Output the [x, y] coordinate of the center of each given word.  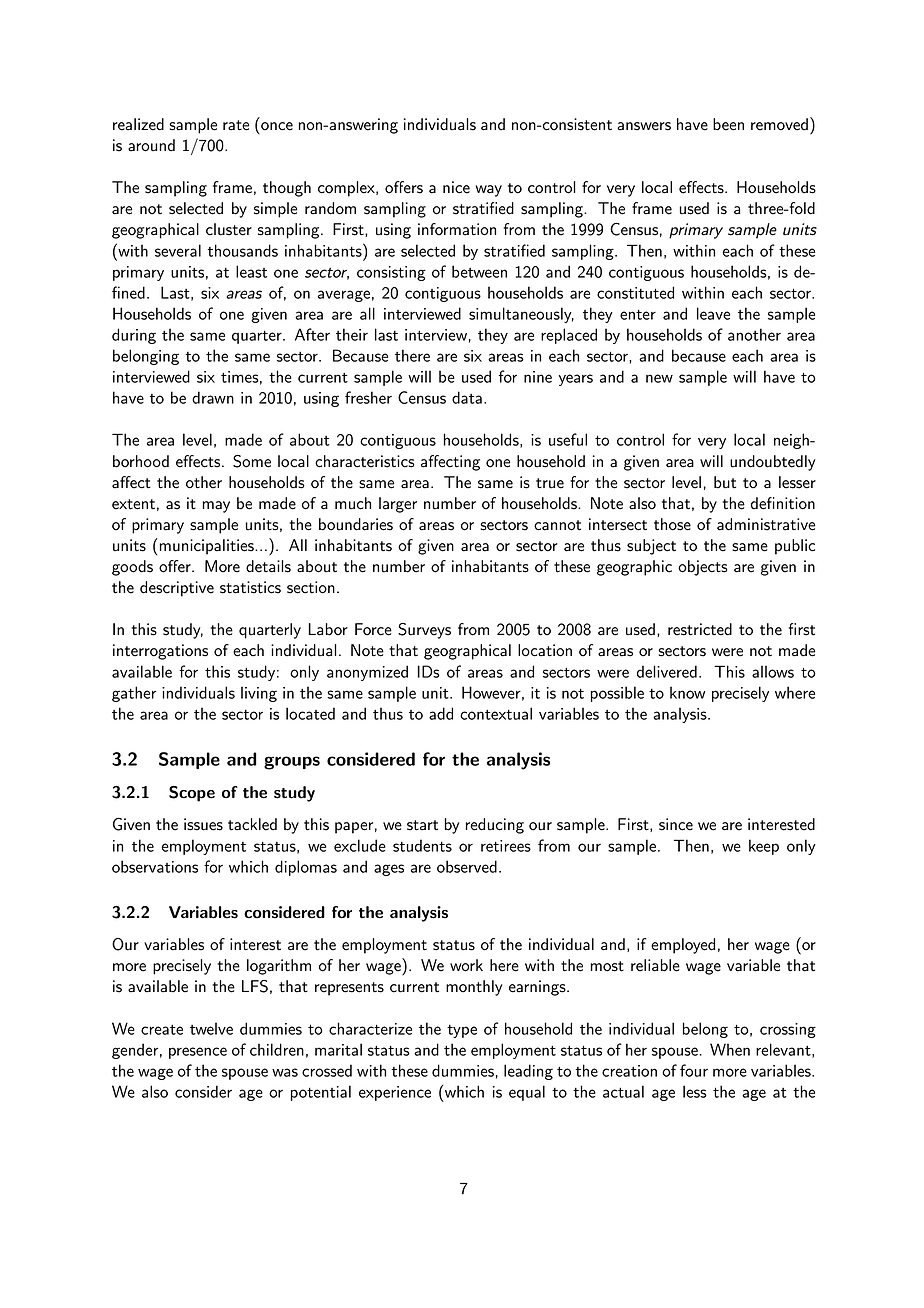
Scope [192, 794]
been [728, 124]
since [676, 824]
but [725, 482]
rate [236, 125]
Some [252, 461]
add [441, 713]
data [467, 397]
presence [198, 1053]
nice [456, 187]
